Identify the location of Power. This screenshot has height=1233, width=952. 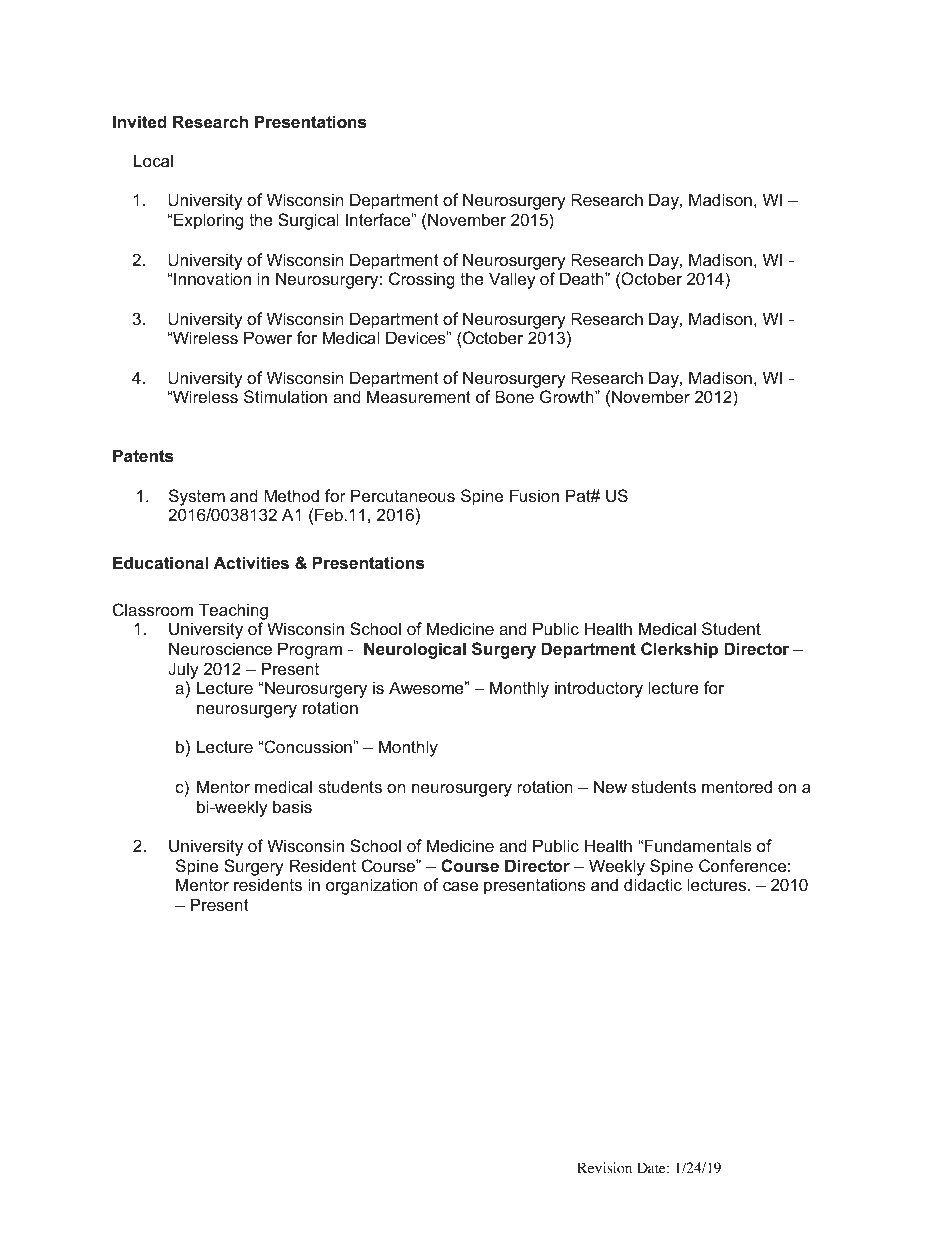
(268, 337).
